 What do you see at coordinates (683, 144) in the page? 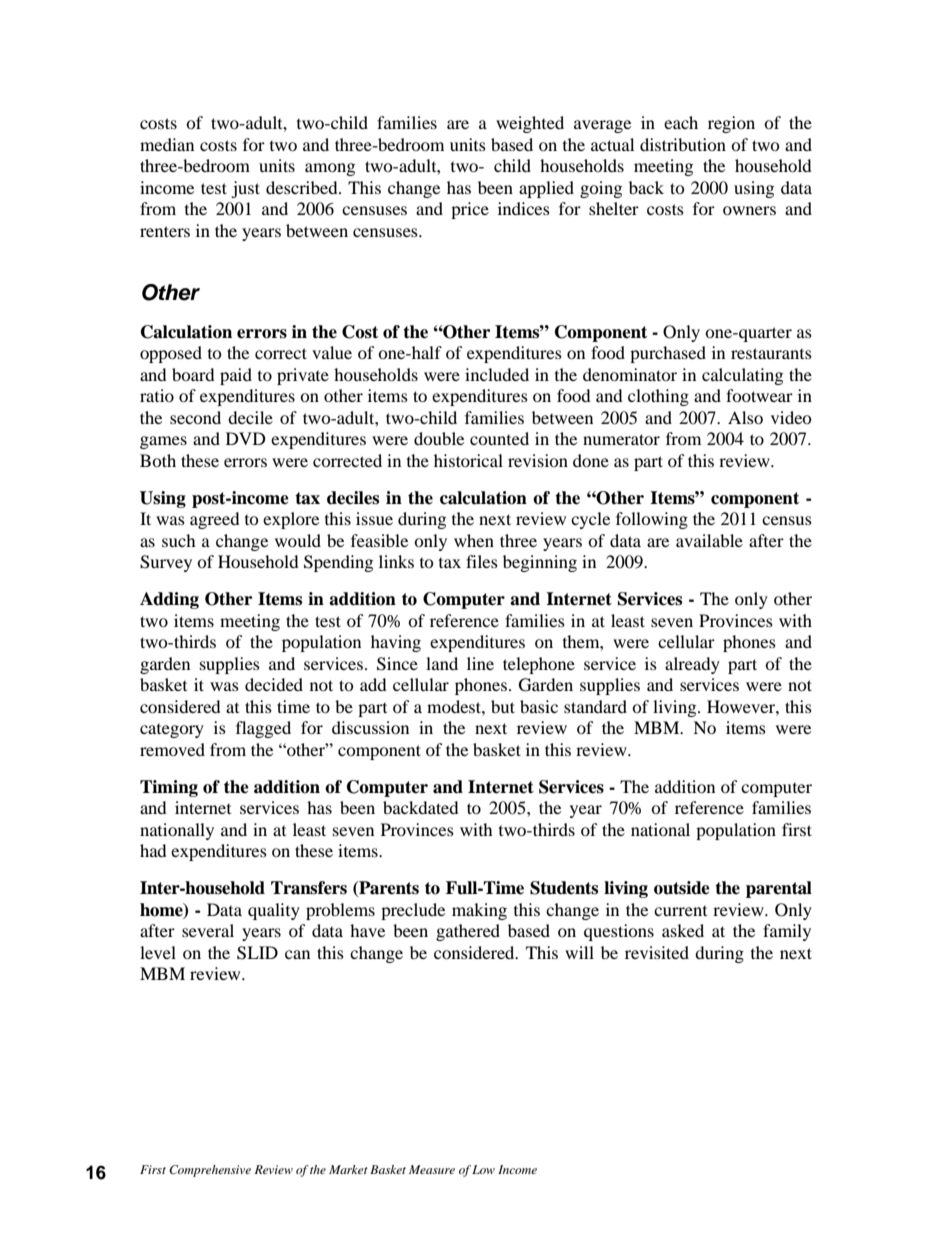
I see `distribution` at bounding box center [683, 144].
